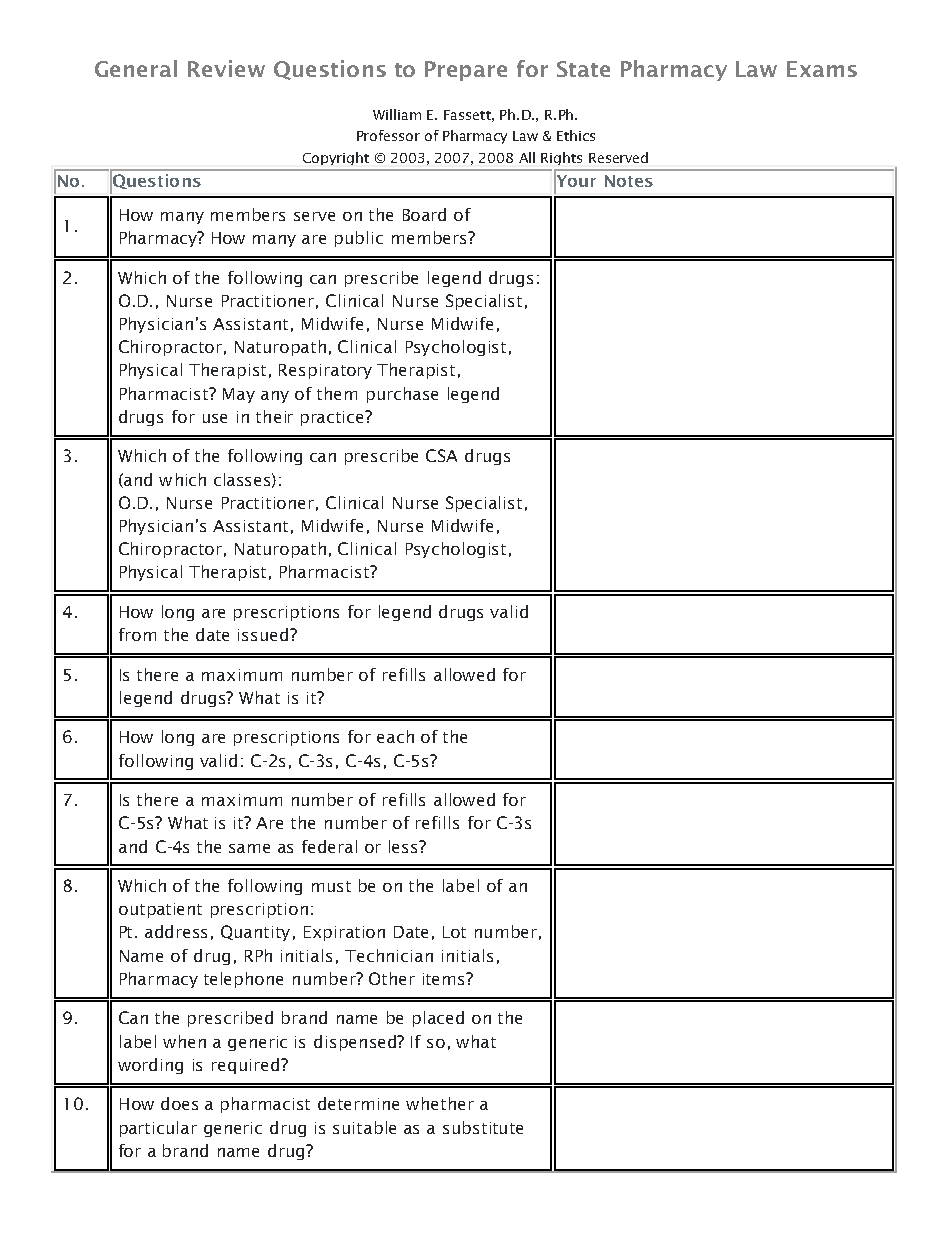  I want to click on does, so click(179, 1103).
